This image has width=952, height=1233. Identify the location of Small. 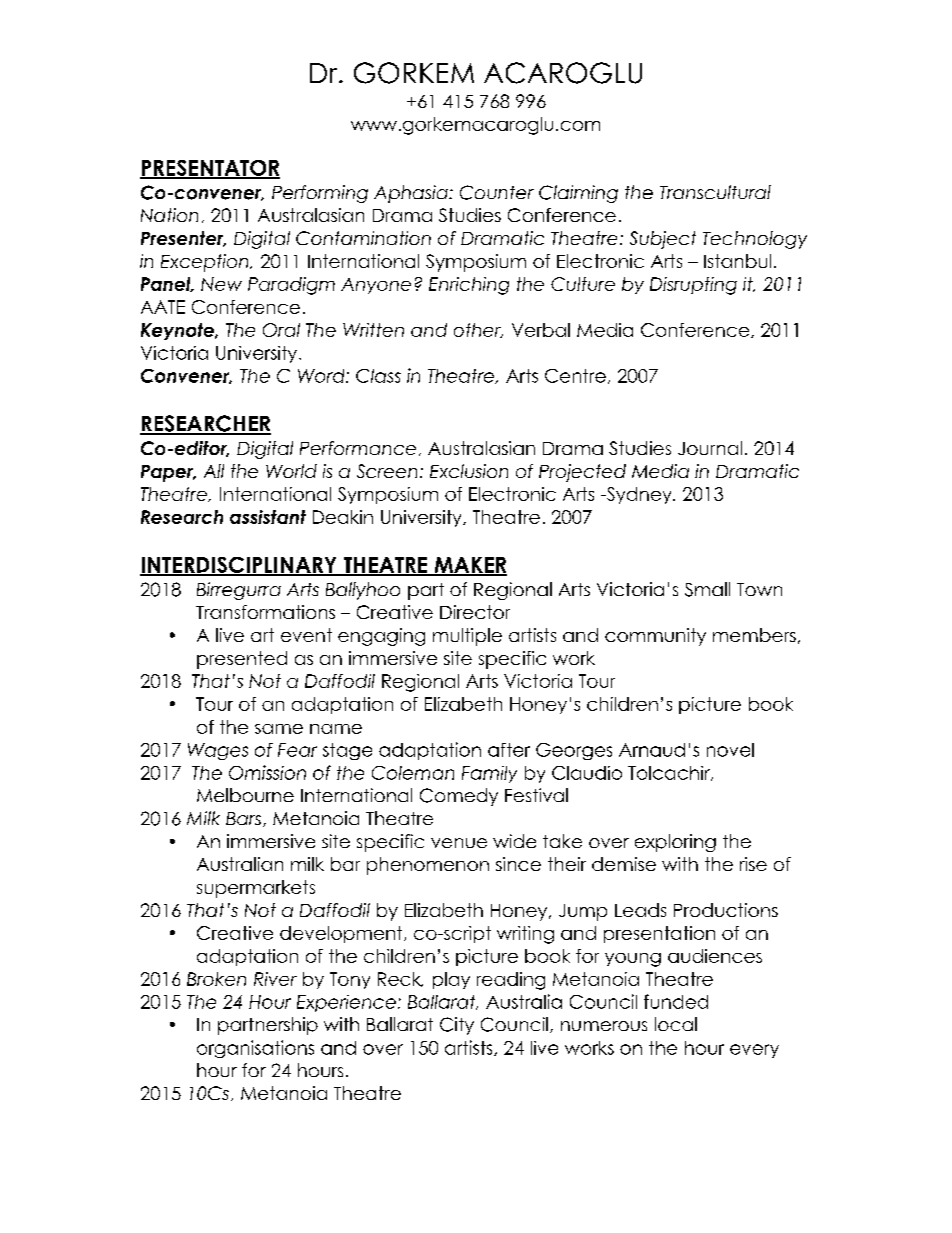
(707, 589).
